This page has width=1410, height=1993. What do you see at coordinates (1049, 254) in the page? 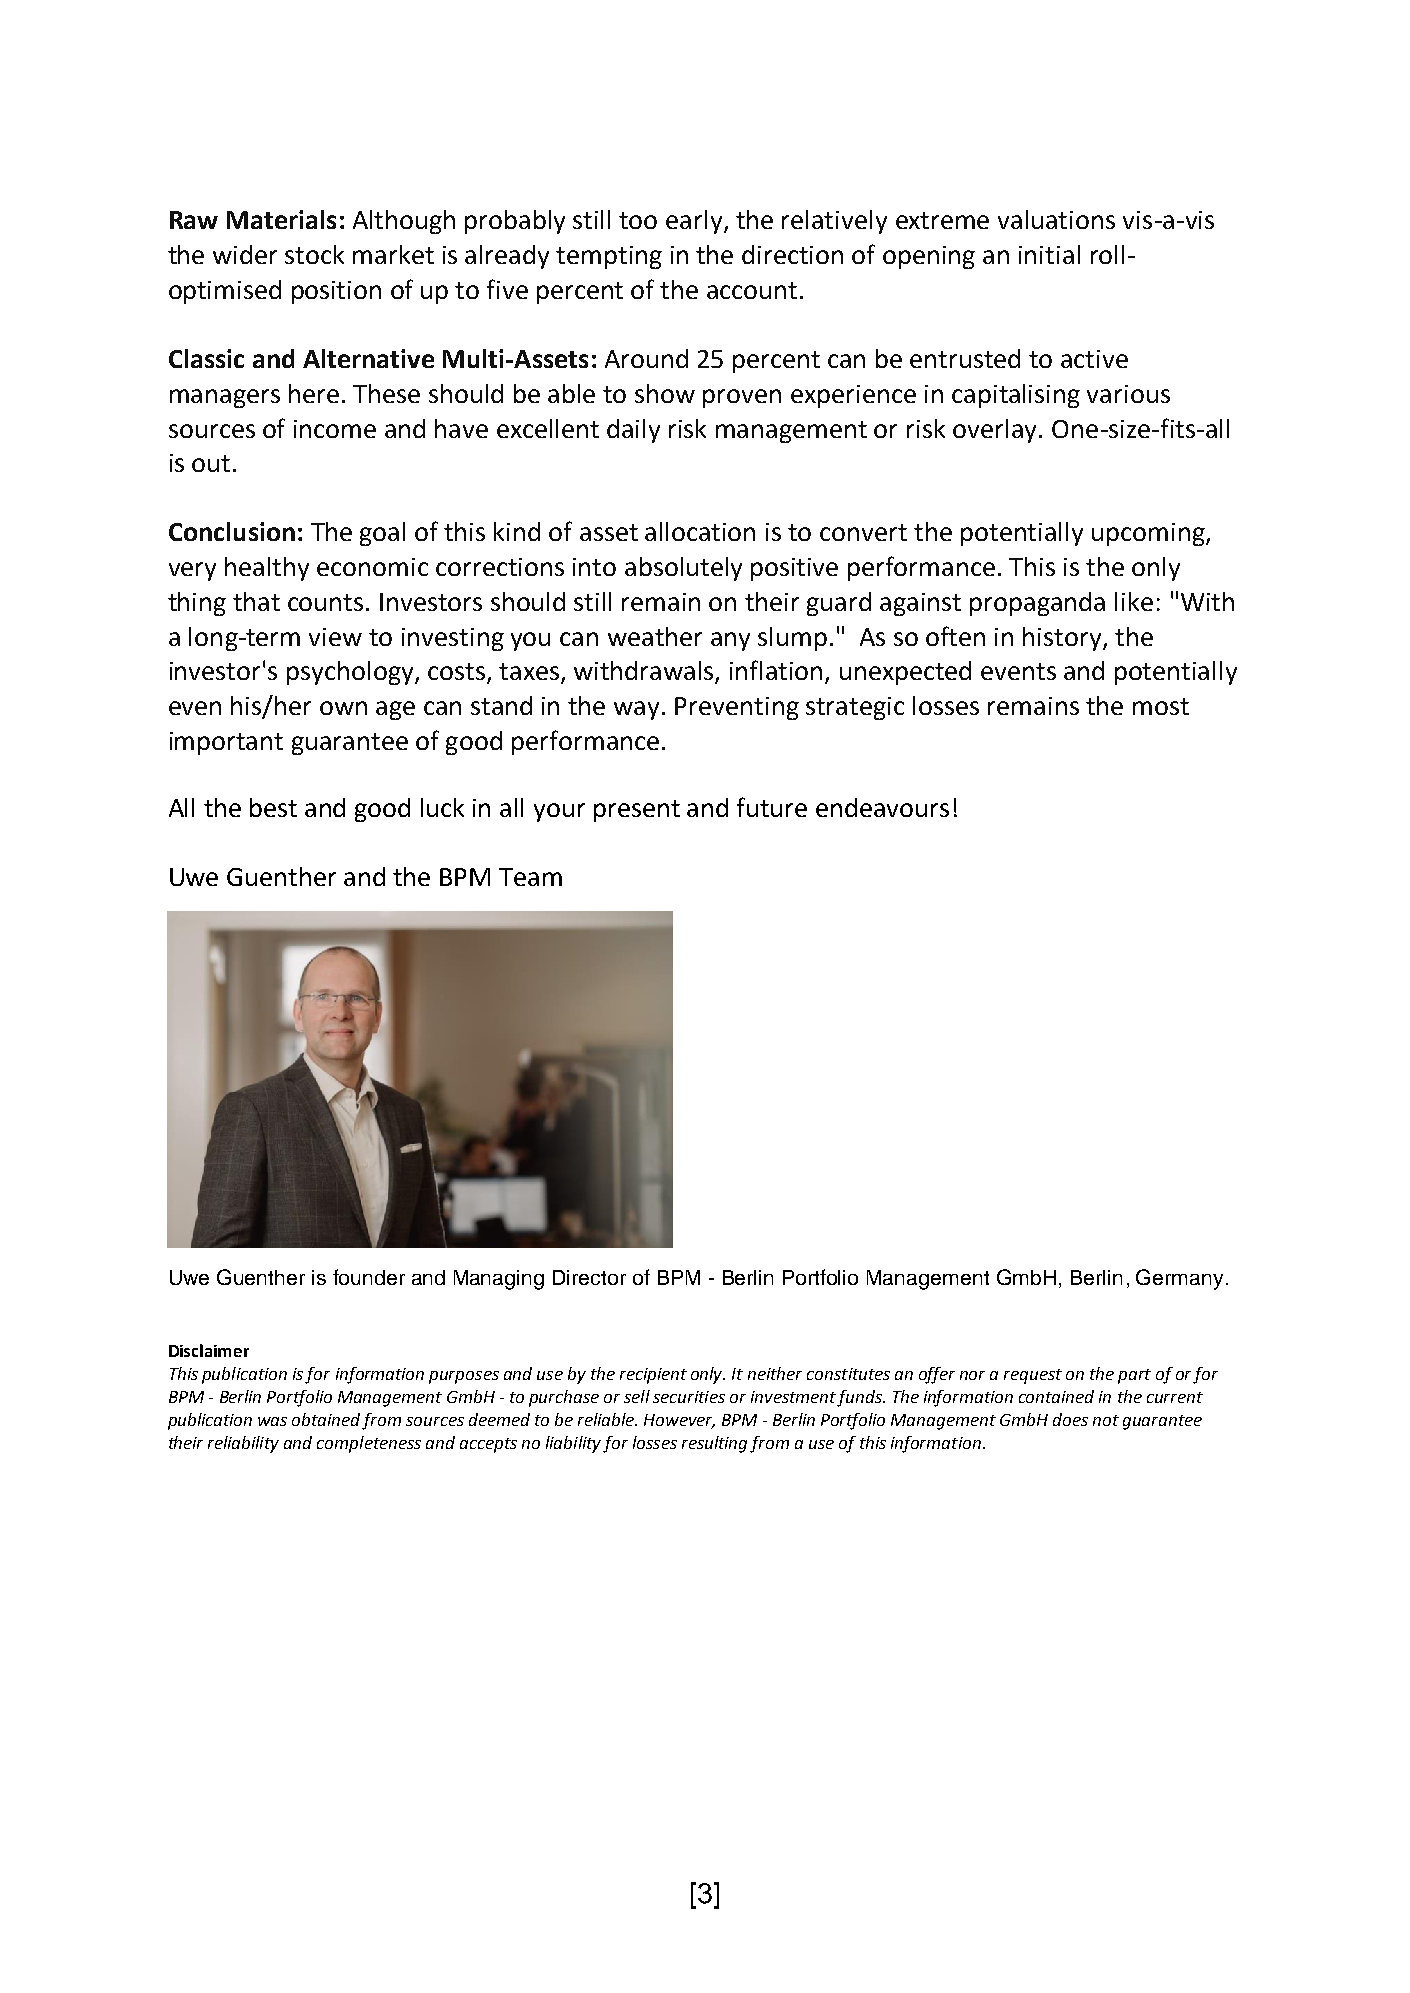
I see `initial` at bounding box center [1049, 254].
